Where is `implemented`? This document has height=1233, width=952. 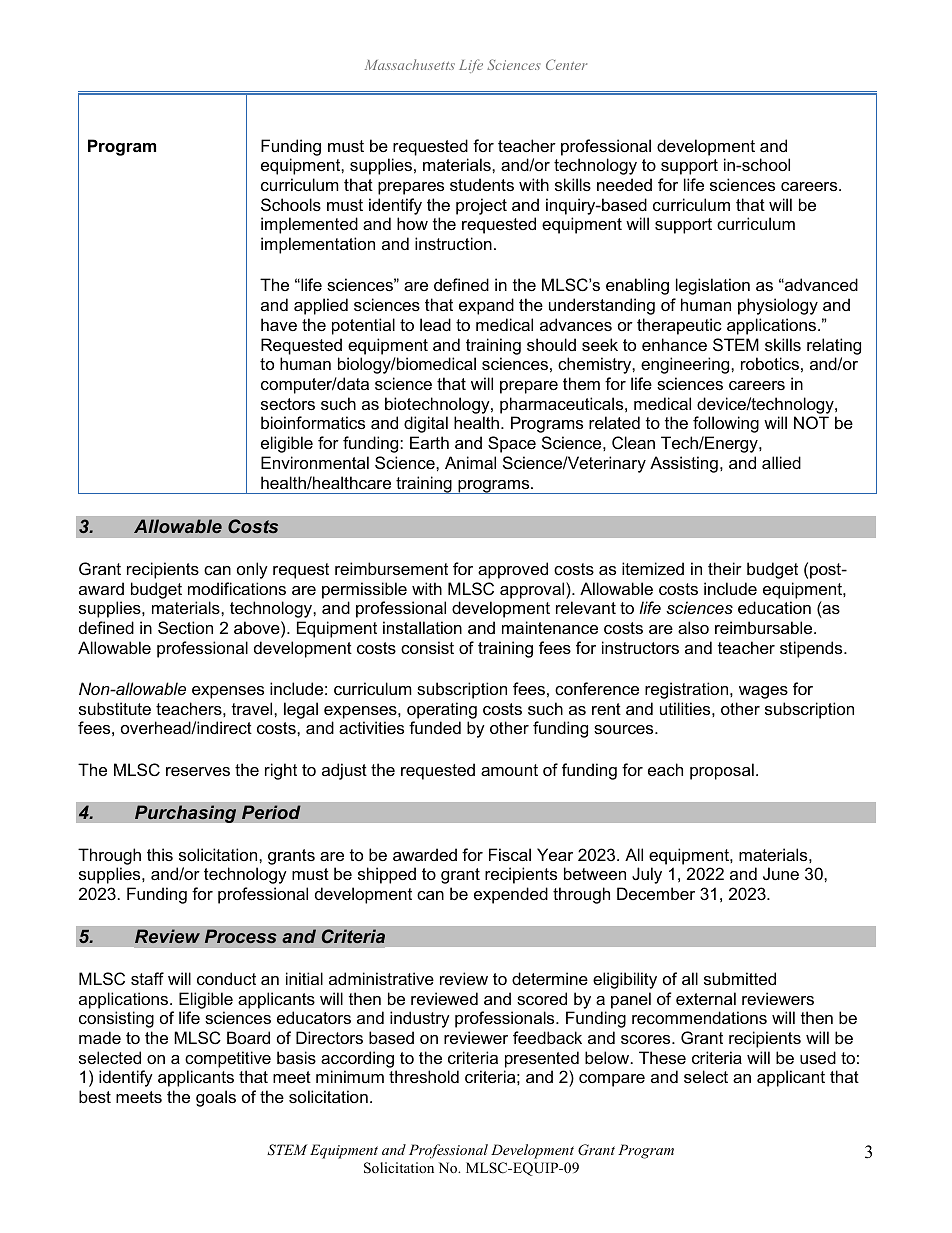 implemented is located at coordinates (309, 225).
